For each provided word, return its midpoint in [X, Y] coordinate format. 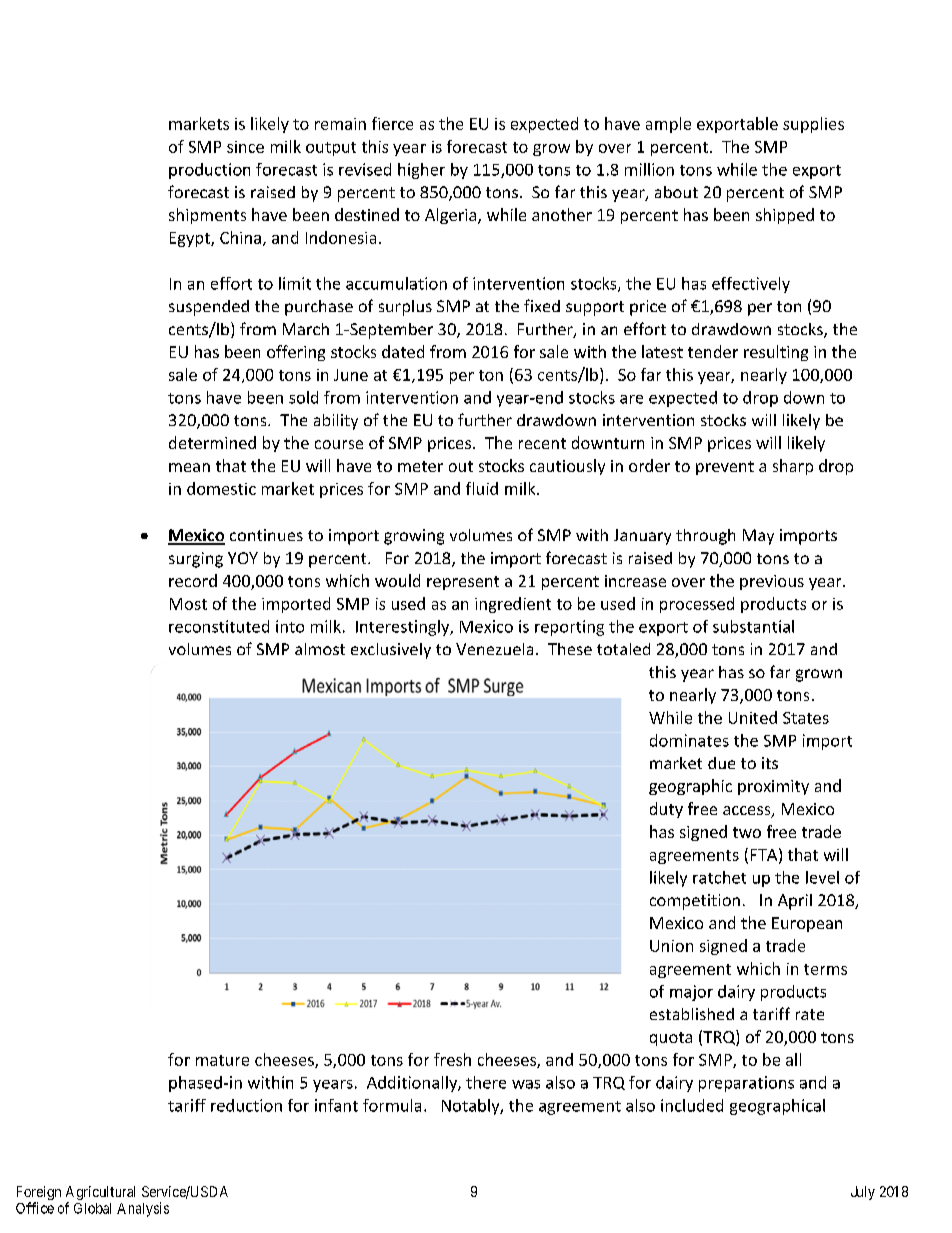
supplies [813, 125]
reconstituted [219, 626]
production [209, 171]
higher [421, 171]
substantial [753, 626]
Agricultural [100, 1194]
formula [392, 1105]
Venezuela [494, 649]
